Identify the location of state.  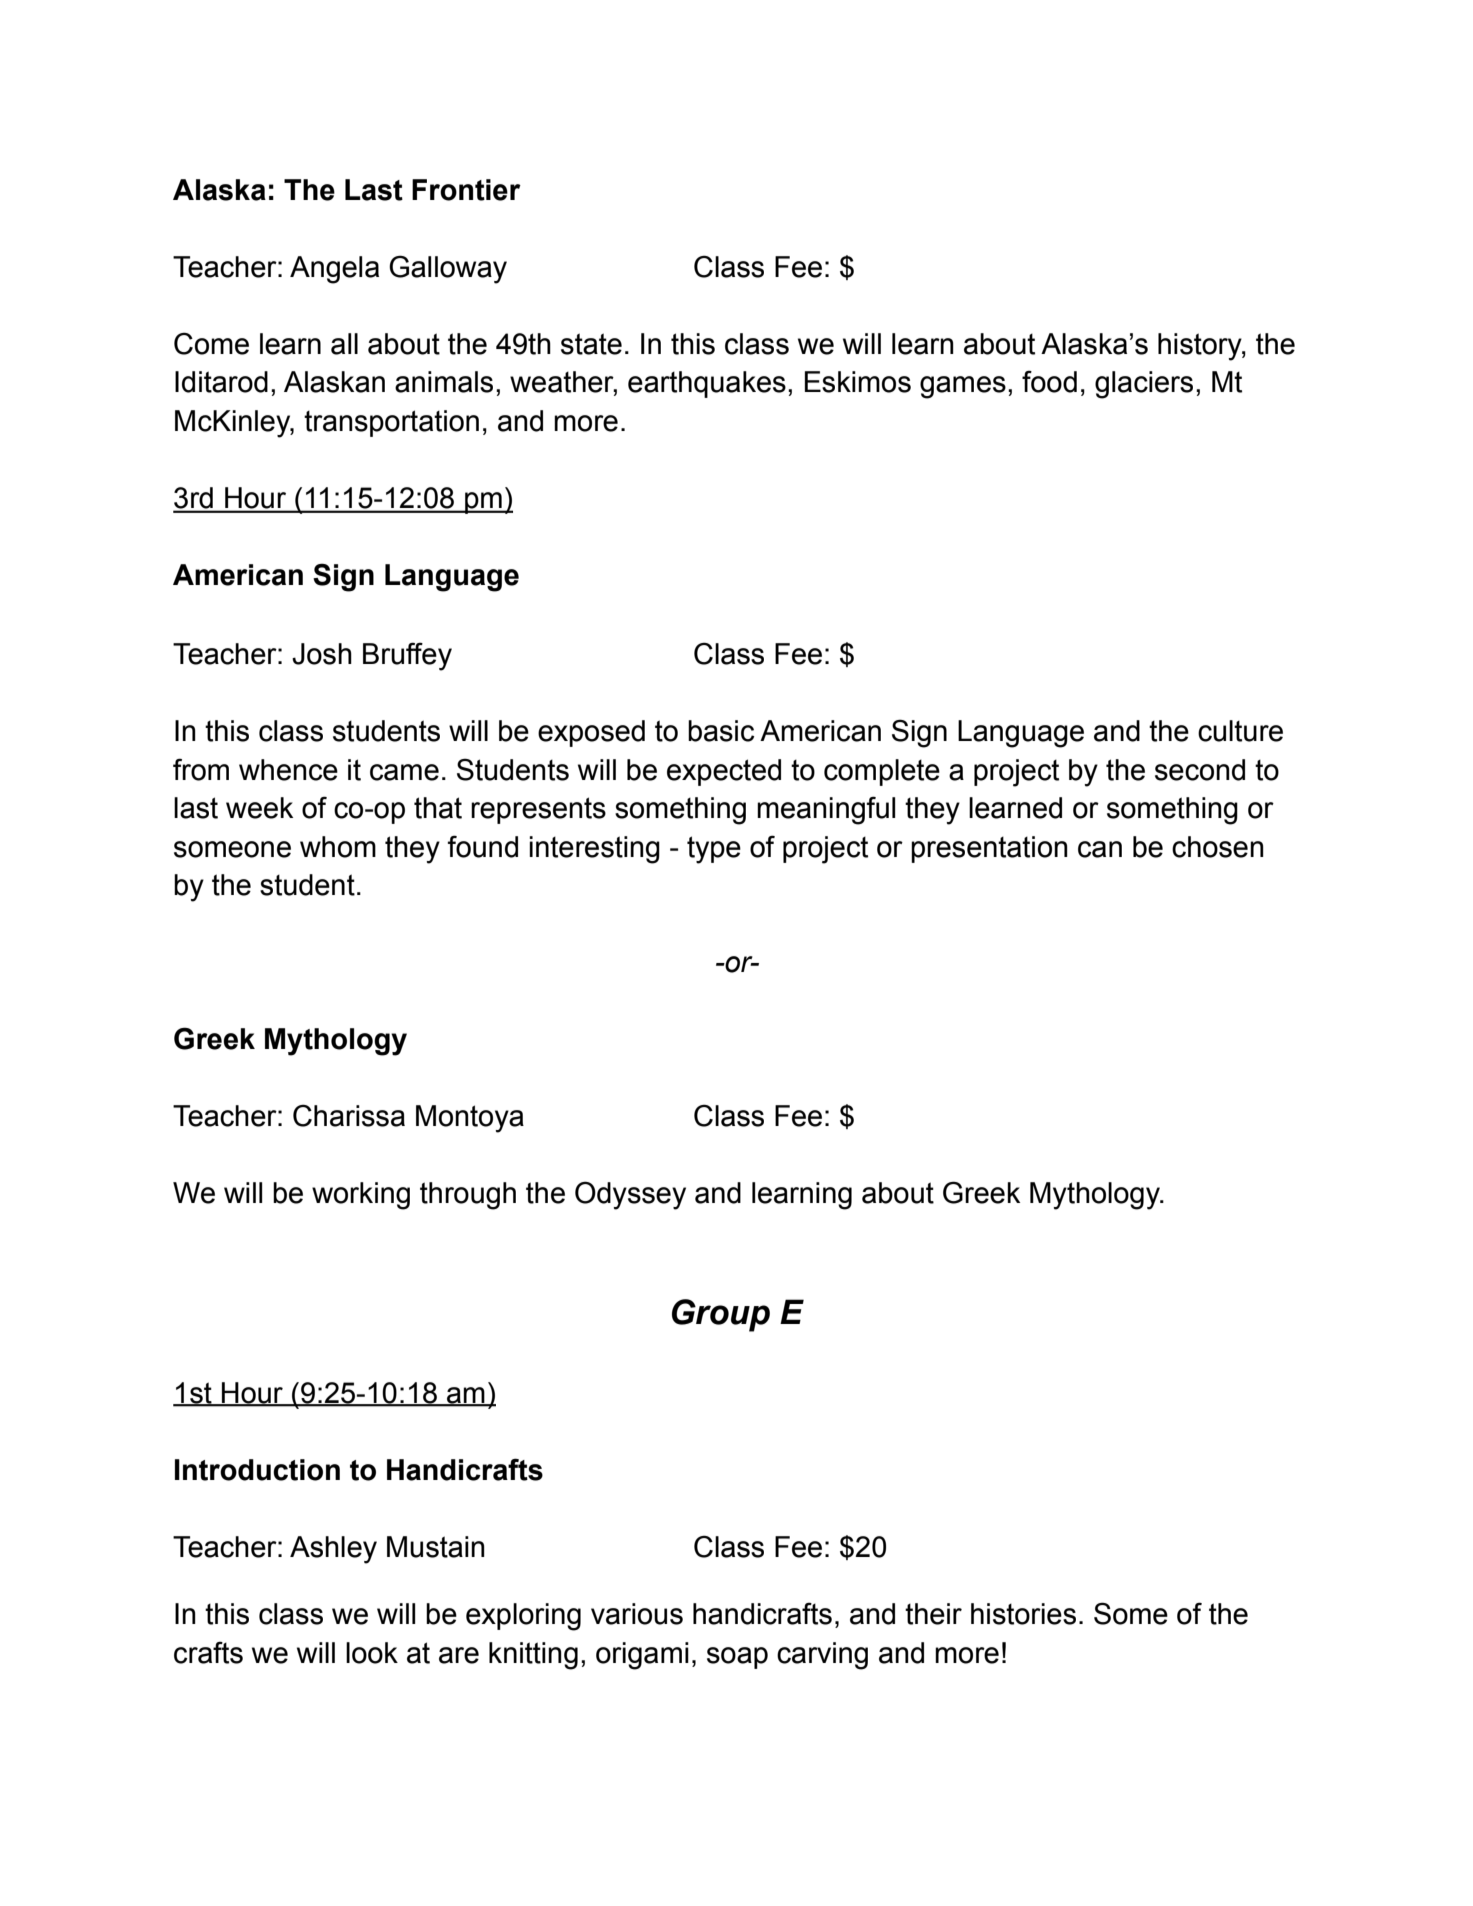
(591, 344).
